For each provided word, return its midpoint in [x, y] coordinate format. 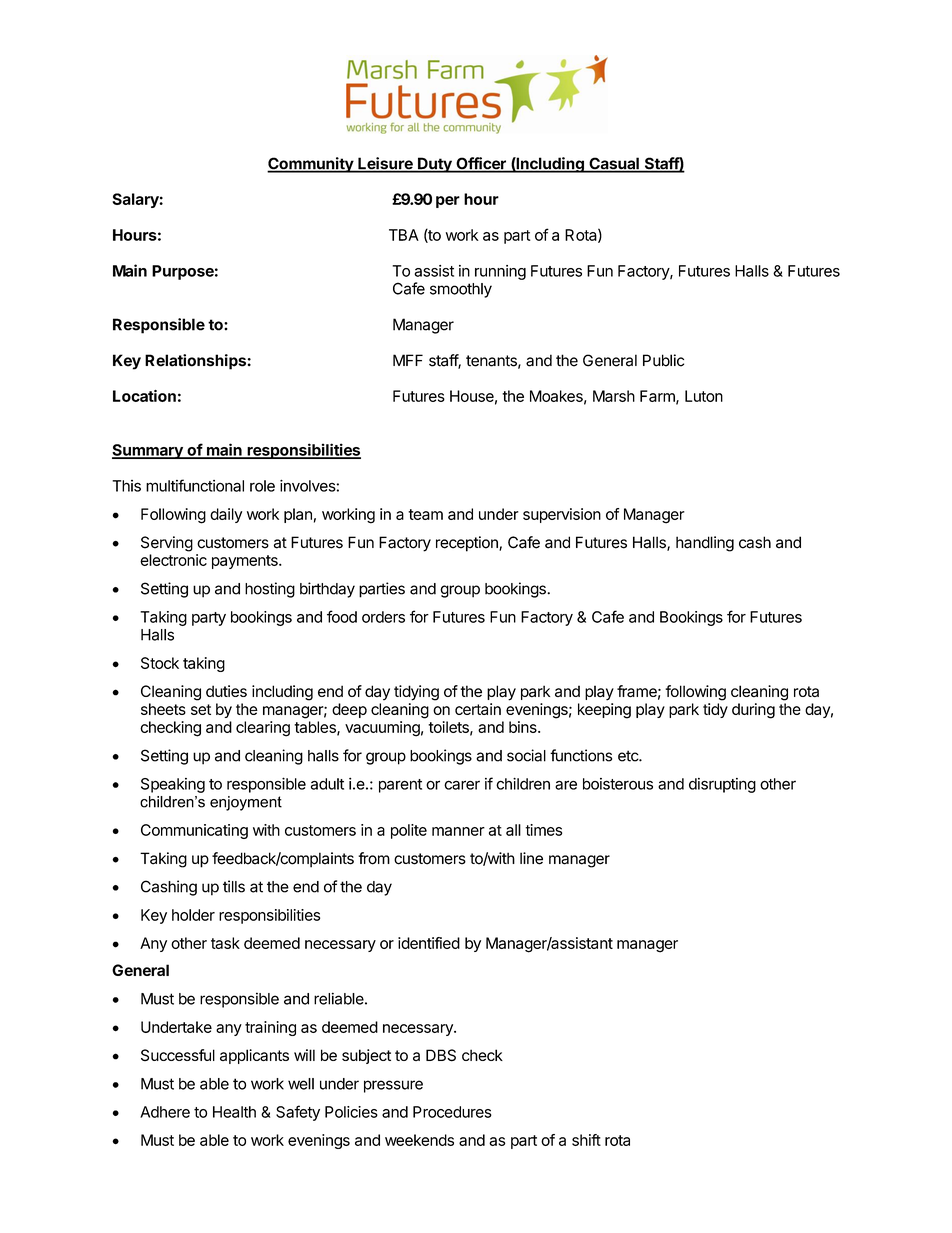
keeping [604, 711]
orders [383, 617]
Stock [160, 663]
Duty [435, 165]
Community [311, 165]
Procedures [452, 1112]
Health [234, 1112]
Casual [614, 164]
